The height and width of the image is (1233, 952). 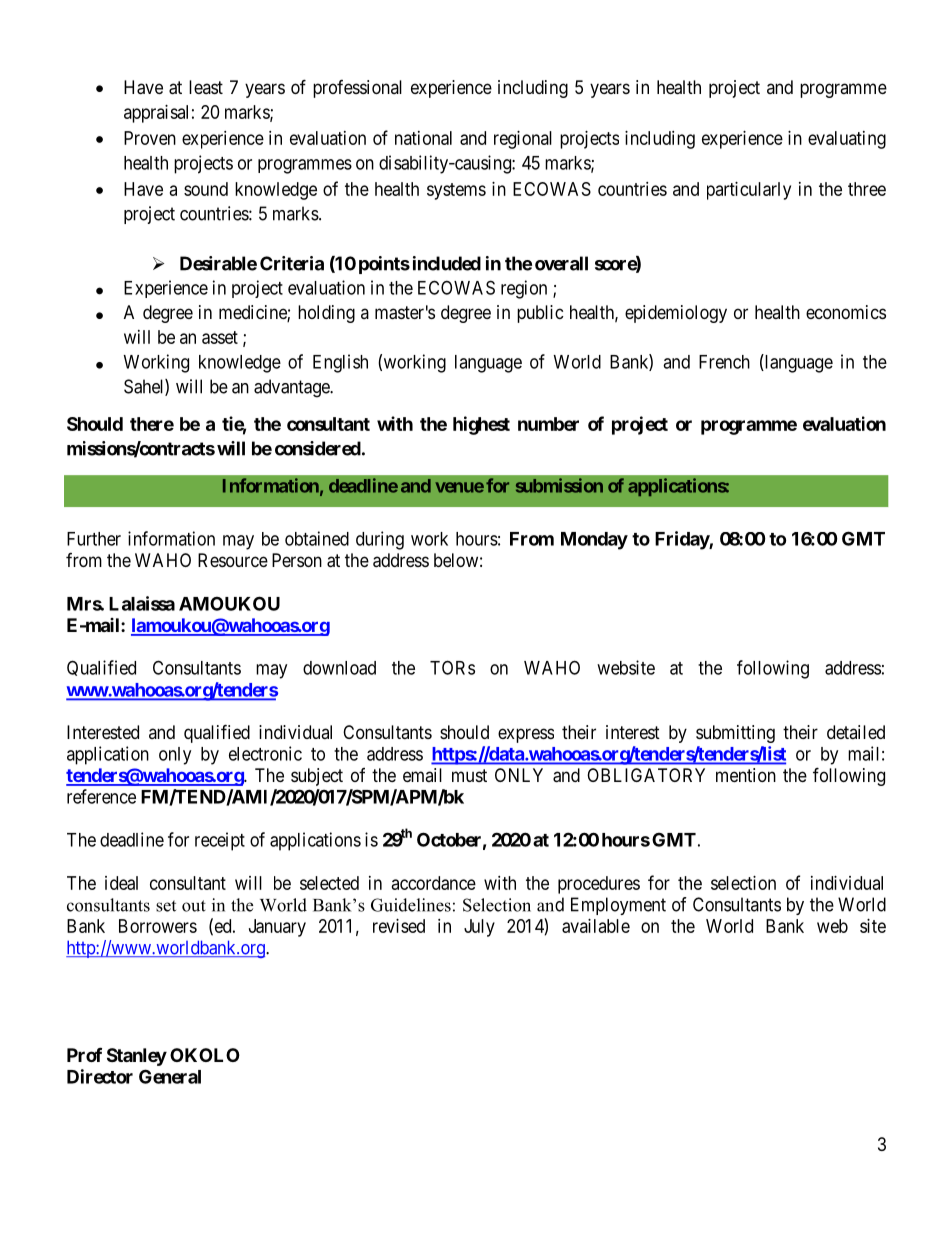 I want to click on submitting, so click(x=735, y=734).
